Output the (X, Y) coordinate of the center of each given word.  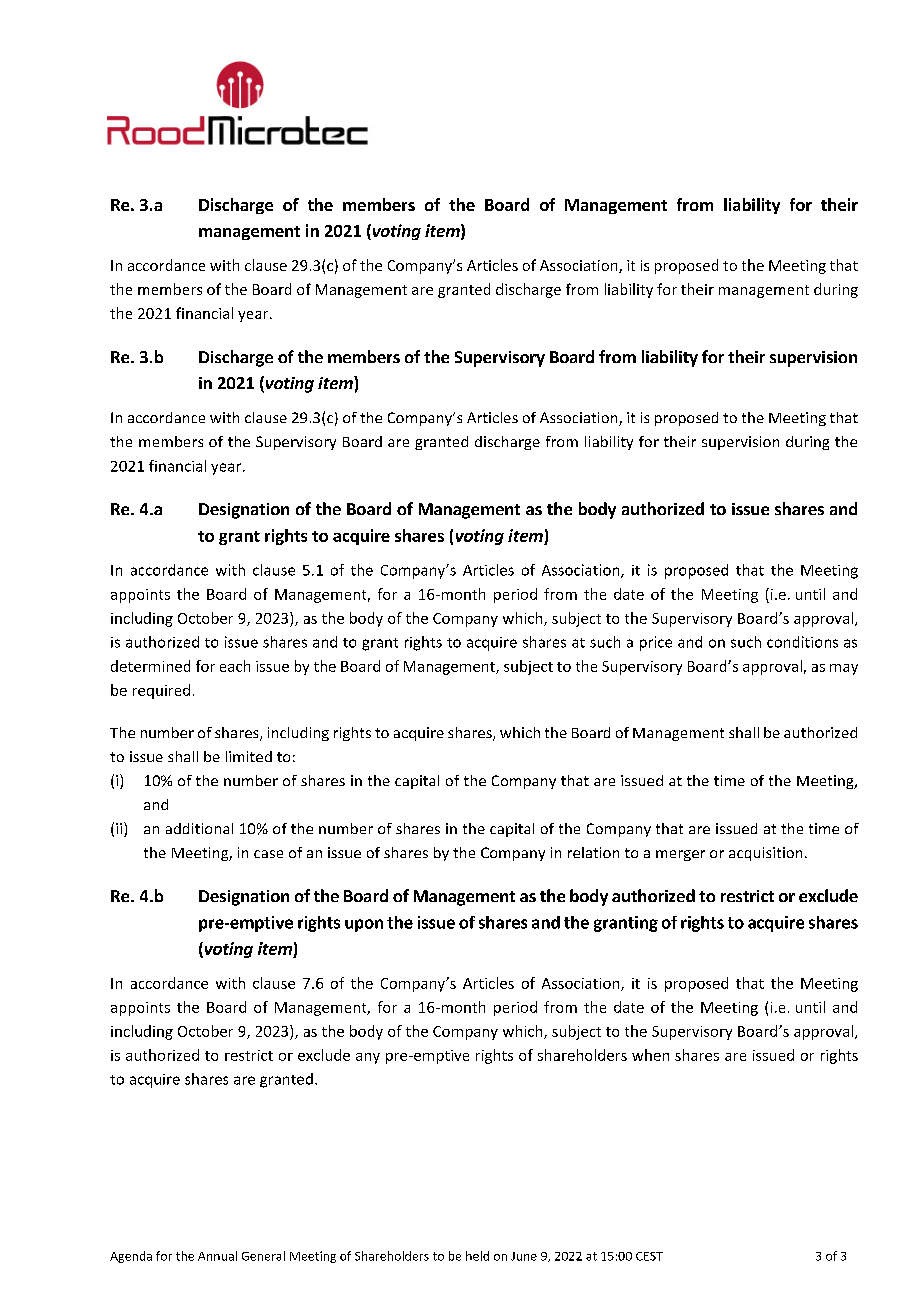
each (235, 666)
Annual (217, 1256)
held (477, 1256)
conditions (802, 642)
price (656, 643)
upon (364, 925)
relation (593, 852)
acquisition (765, 854)
